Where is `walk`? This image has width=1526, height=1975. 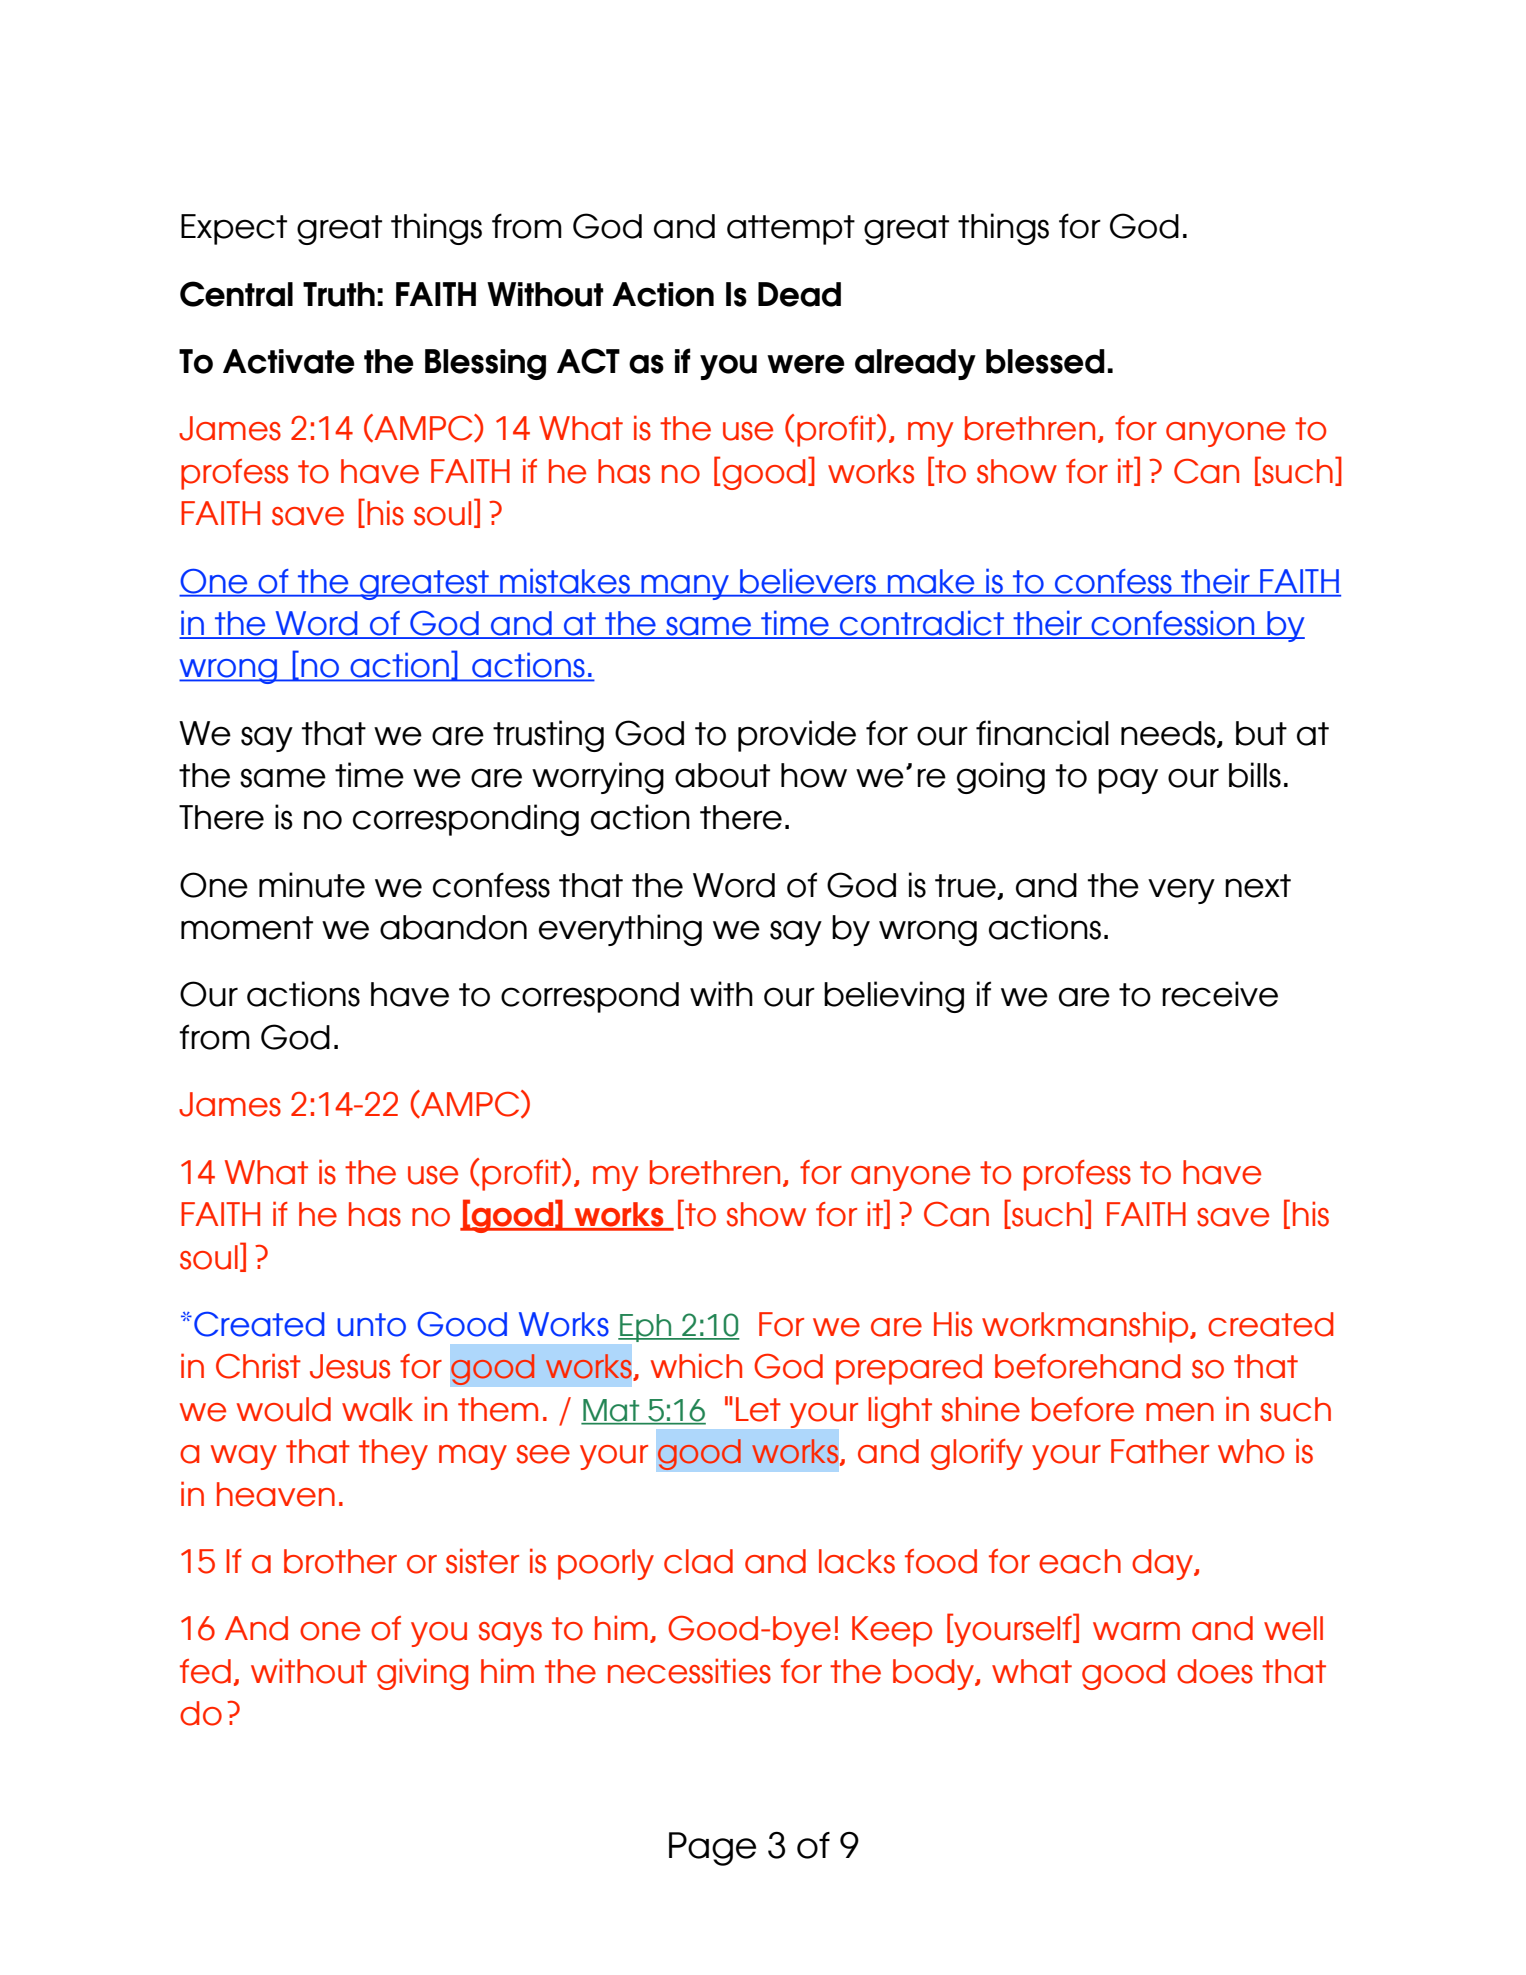 walk is located at coordinates (377, 1409).
